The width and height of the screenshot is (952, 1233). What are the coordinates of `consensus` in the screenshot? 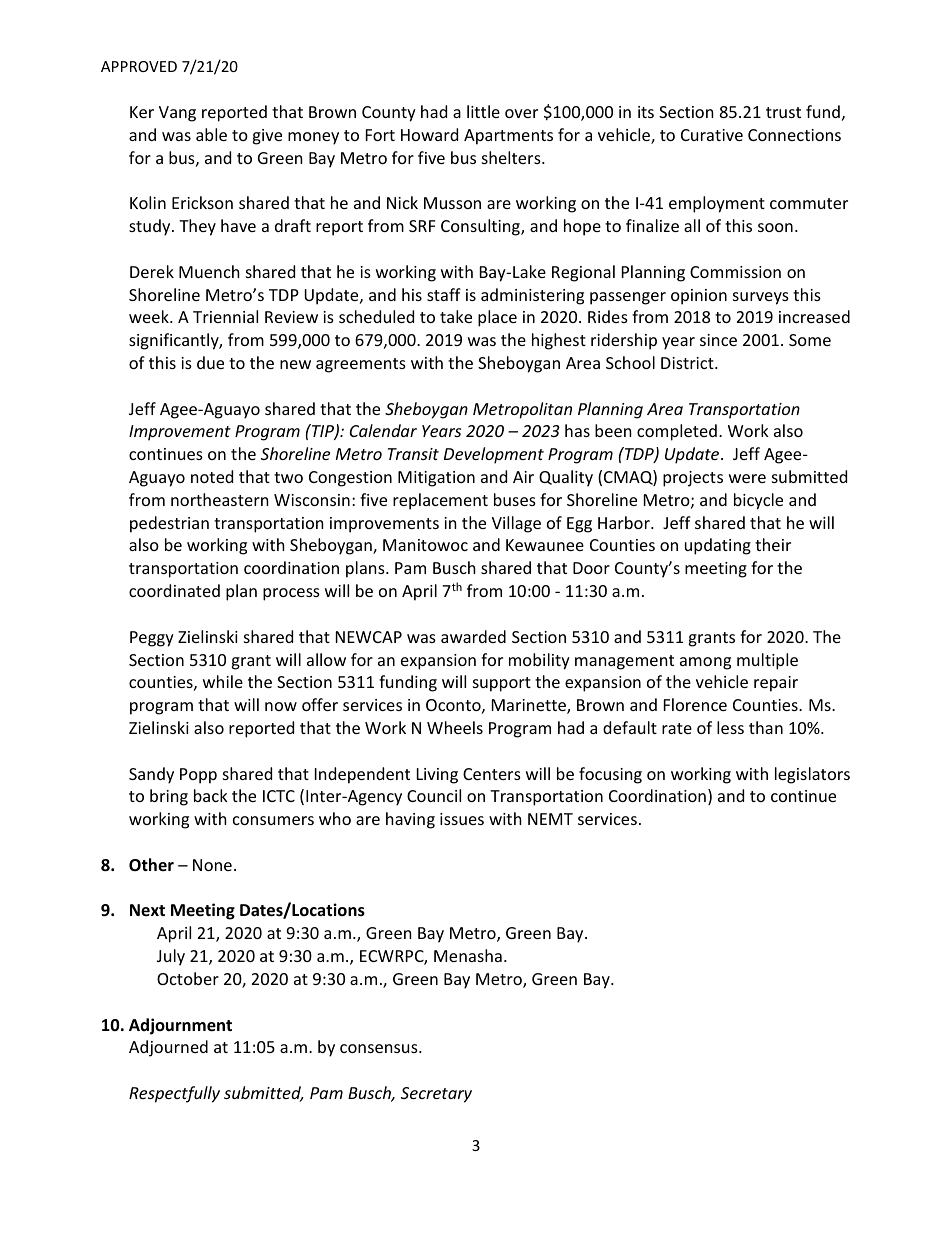 It's located at (380, 1048).
